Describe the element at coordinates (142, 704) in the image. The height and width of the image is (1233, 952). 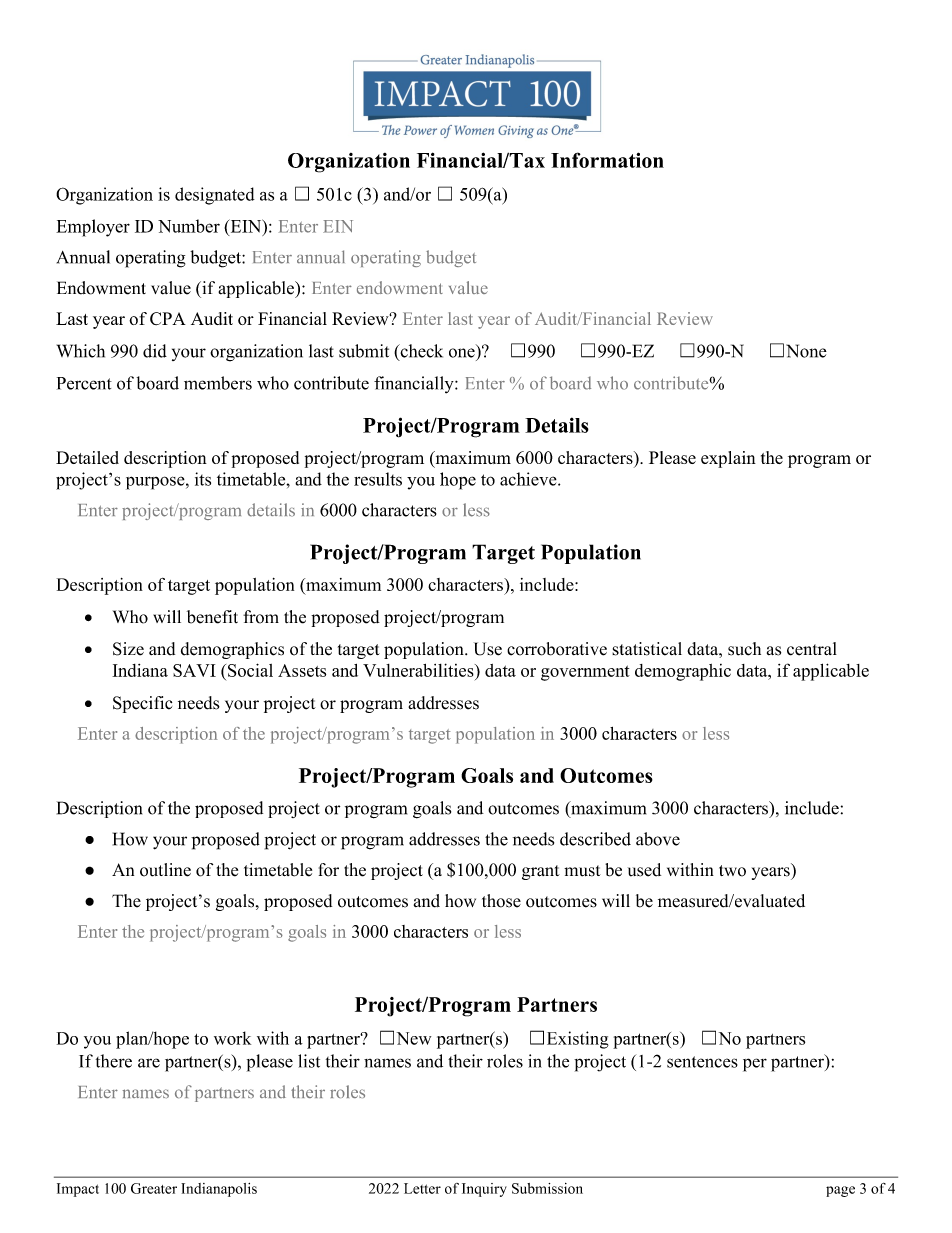
I see `Specific` at that location.
